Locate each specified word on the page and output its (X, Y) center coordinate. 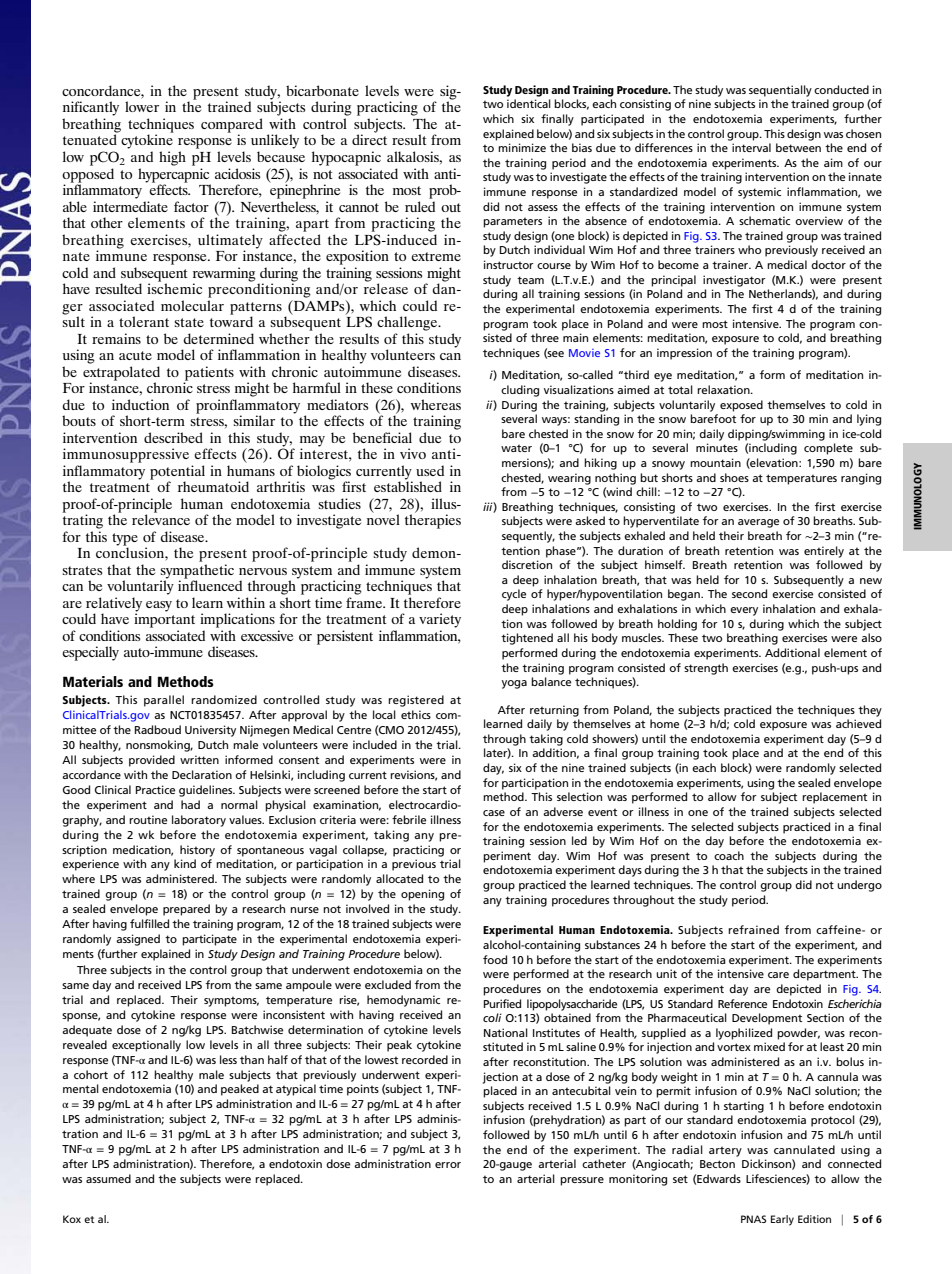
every (744, 611)
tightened (527, 639)
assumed (108, 1178)
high (172, 158)
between (798, 147)
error (448, 1165)
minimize (522, 147)
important (164, 619)
